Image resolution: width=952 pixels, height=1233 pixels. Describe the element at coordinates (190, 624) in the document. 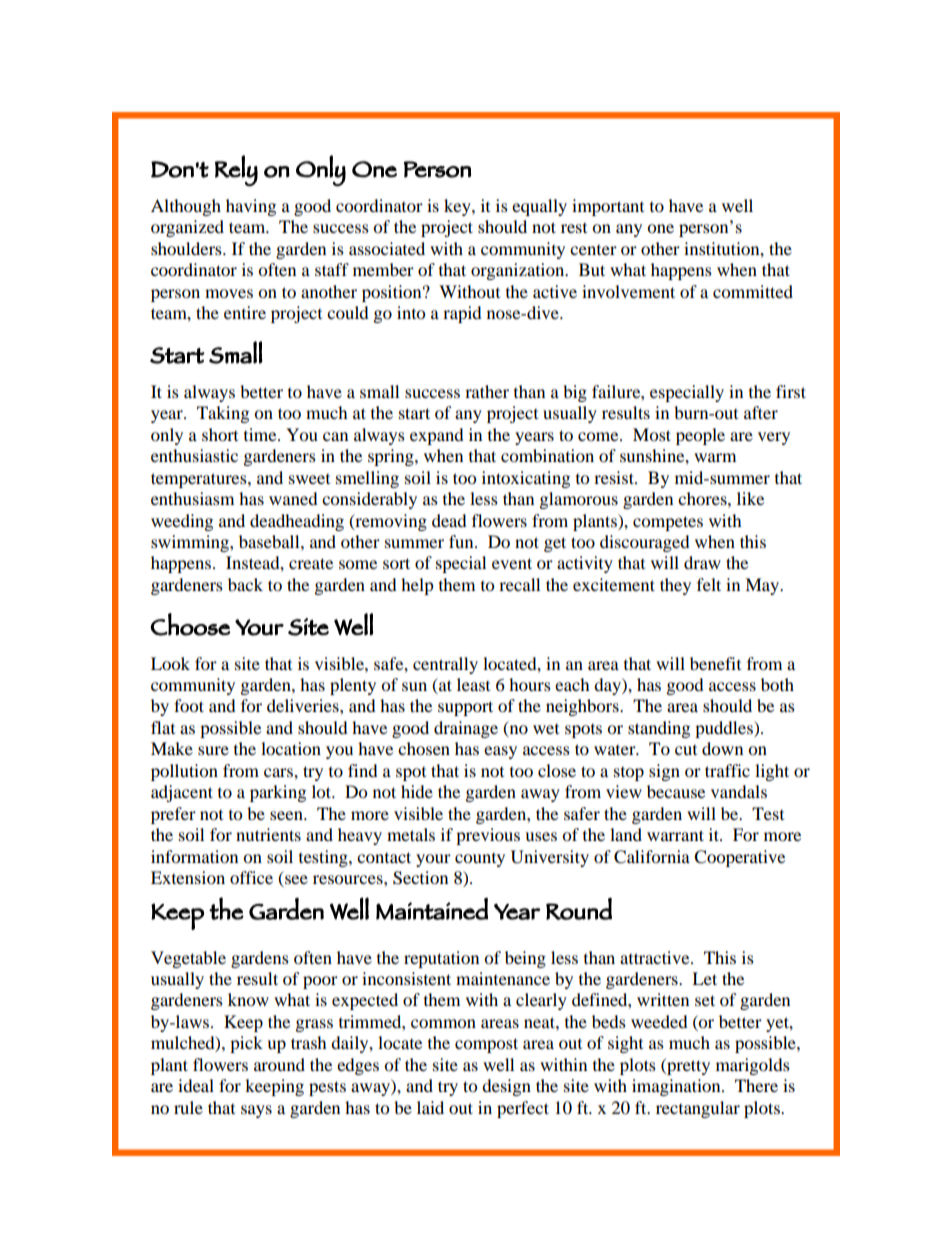

I see `Choose` at that location.
